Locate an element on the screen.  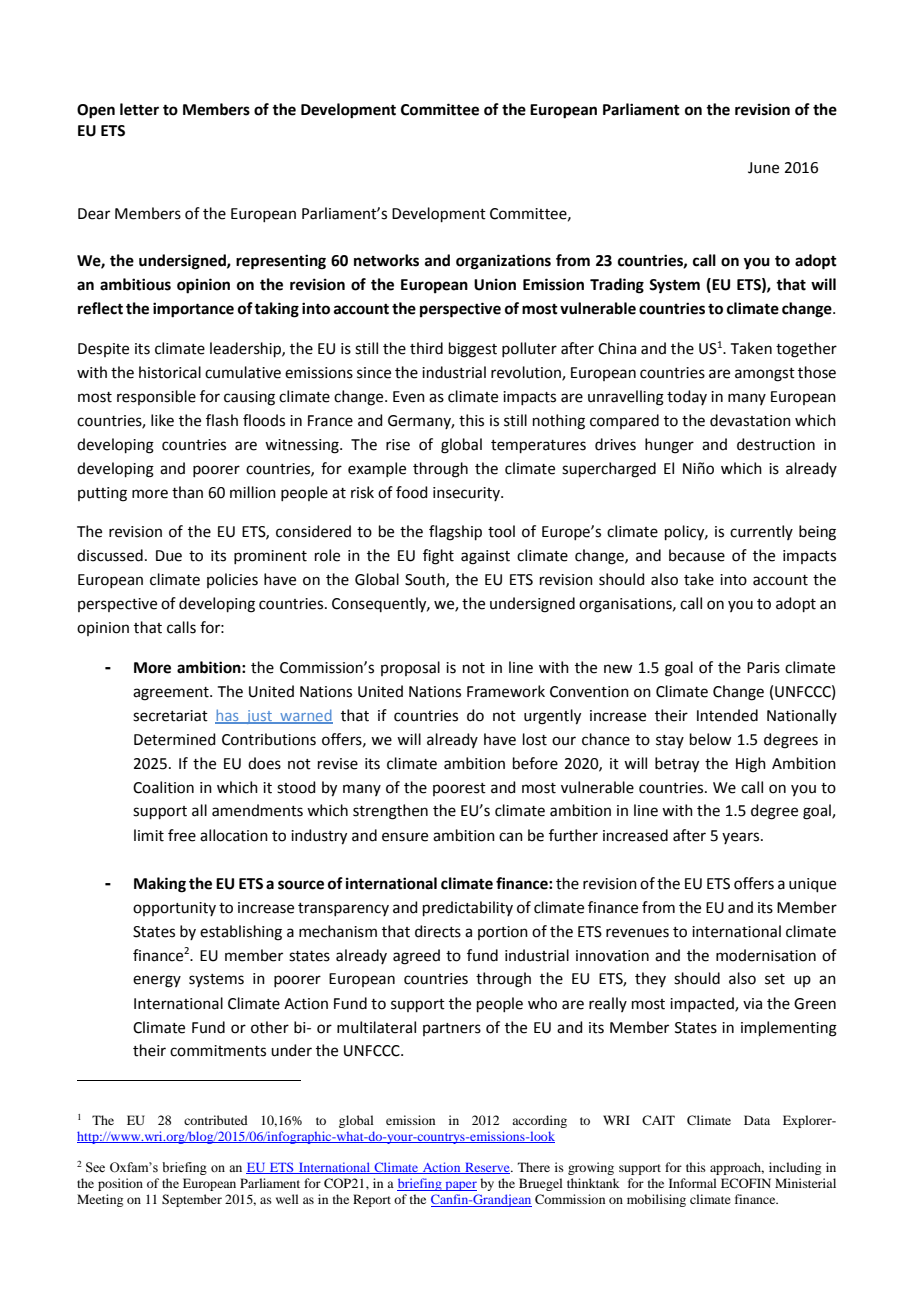
organizations is located at coordinates (503, 262).
